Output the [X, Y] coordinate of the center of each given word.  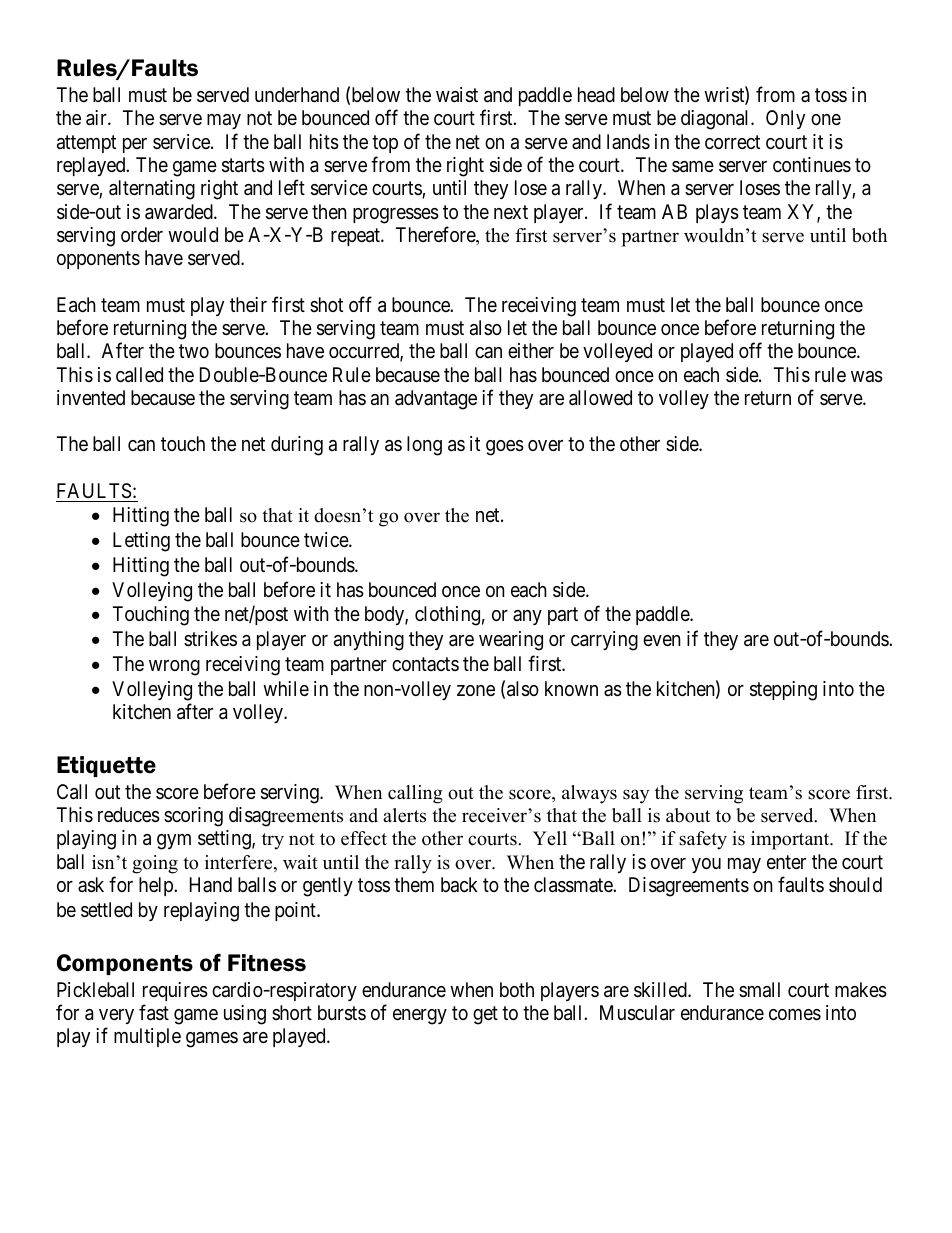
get [485, 1015]
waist [457, 95]
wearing [511, 641]
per [135, 145]
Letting [141, 542]
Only [785, 119]
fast [154, 1012]
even [662, 640]
